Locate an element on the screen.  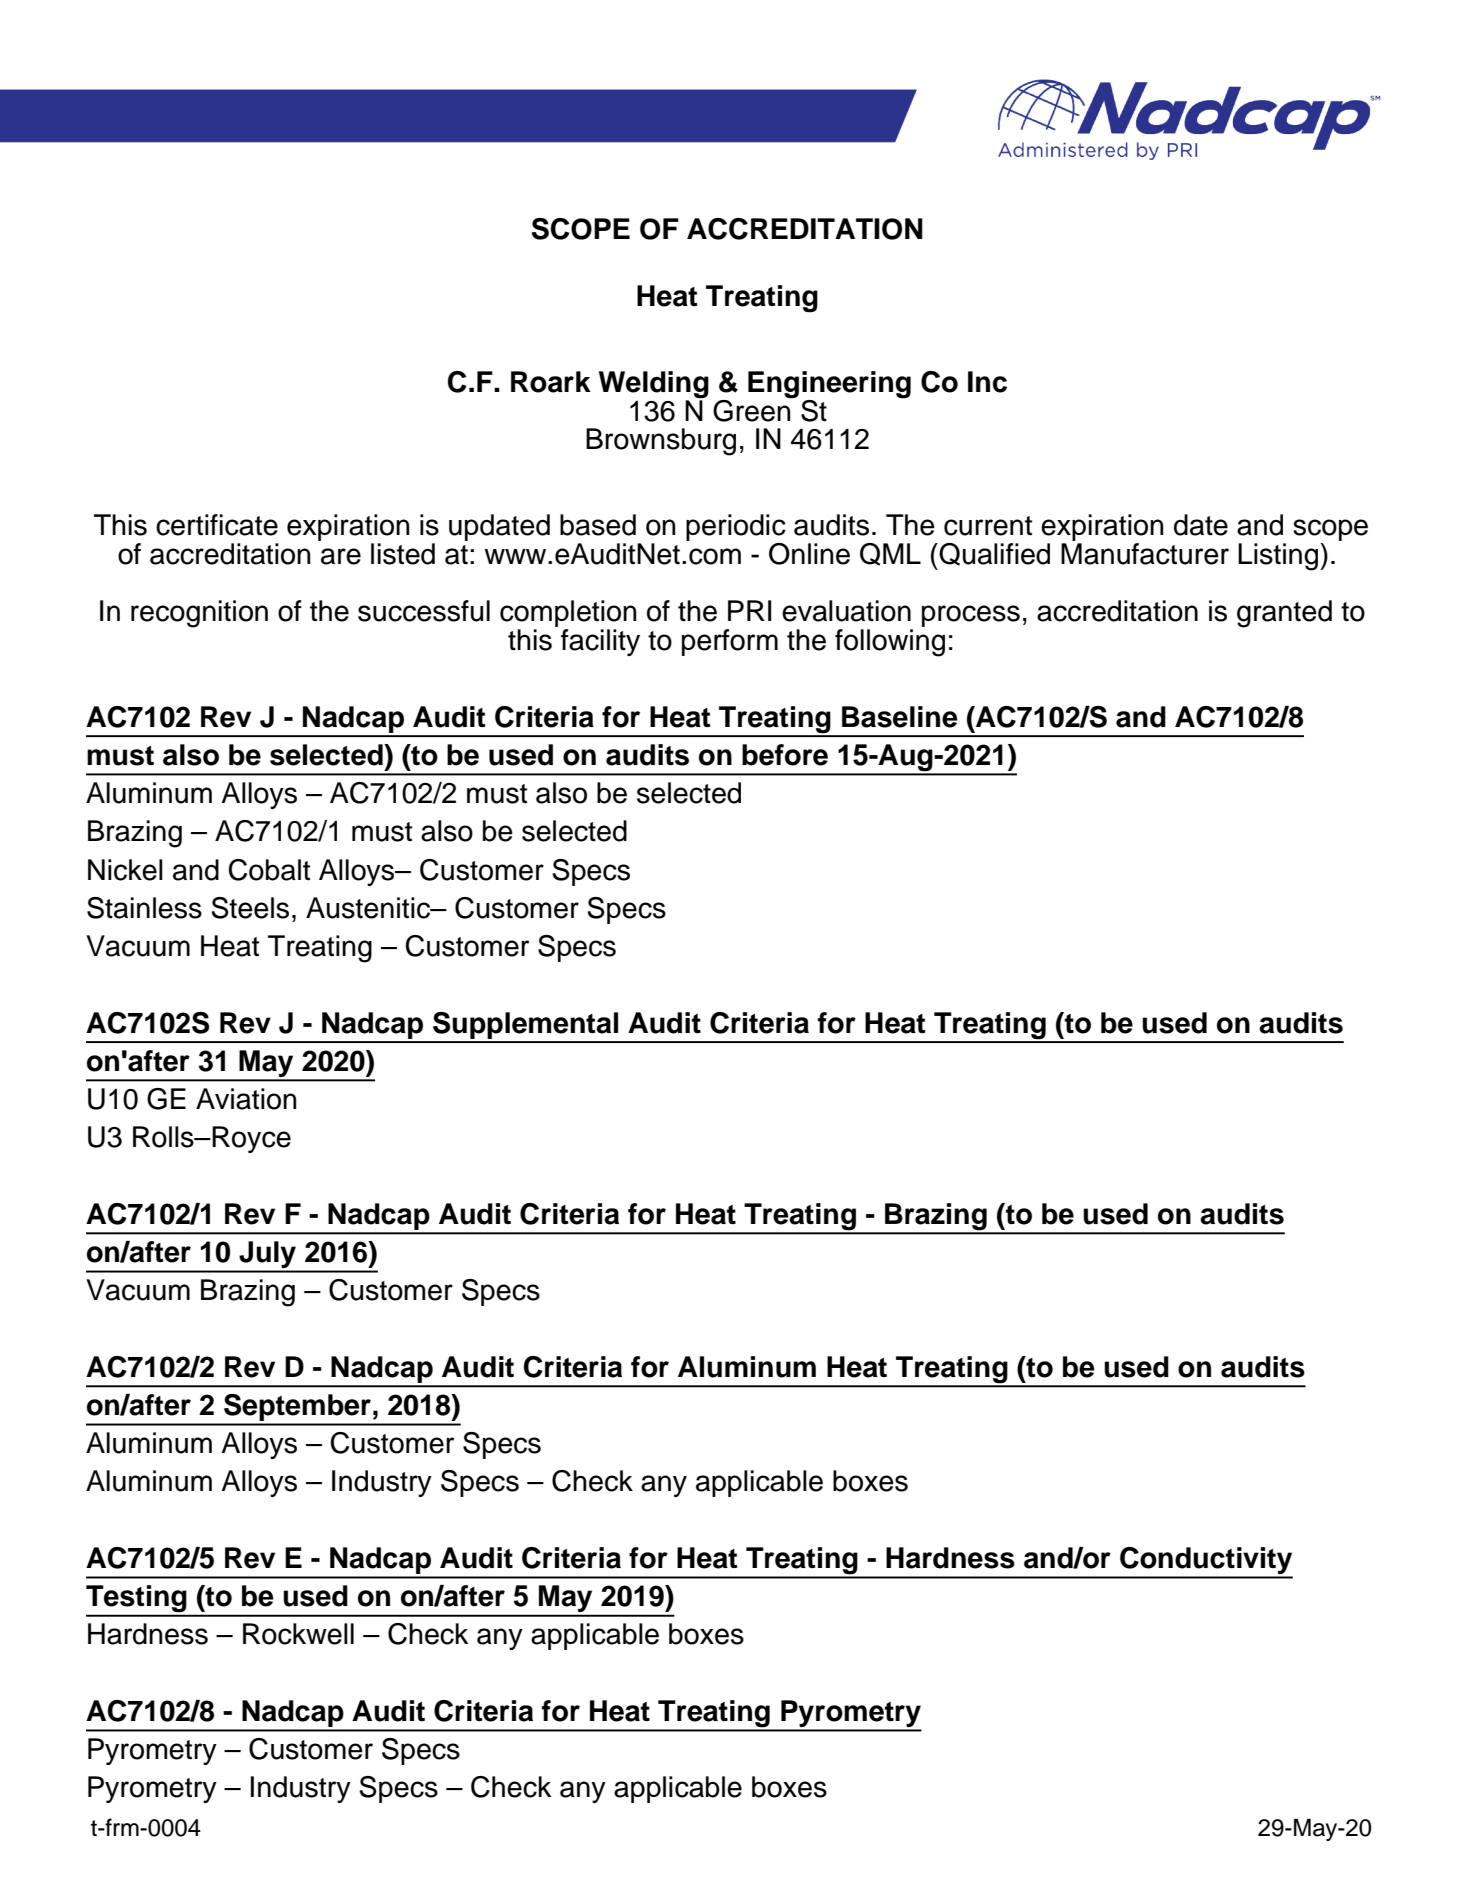
Austenitic is located at coordinates (369, 908).
